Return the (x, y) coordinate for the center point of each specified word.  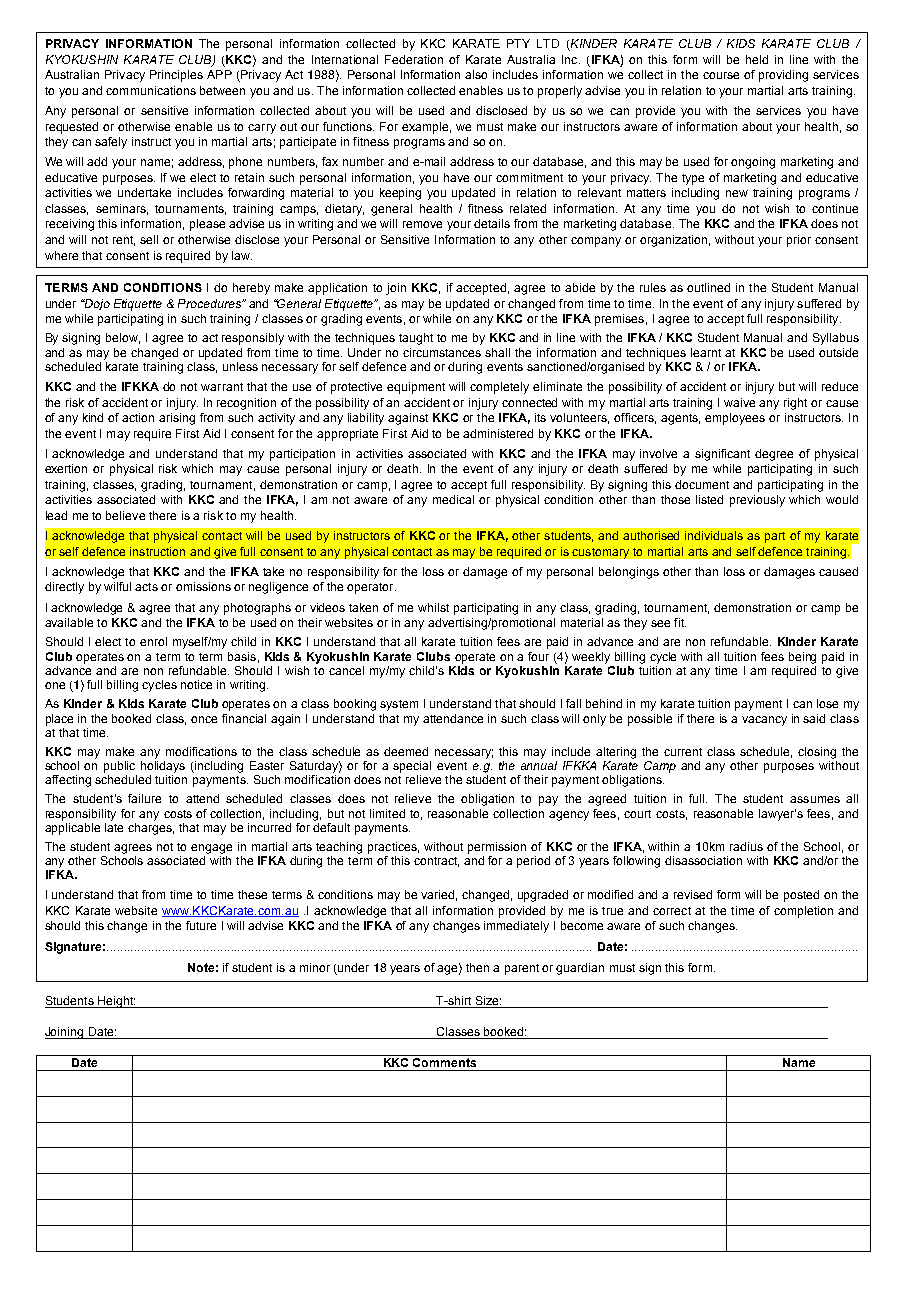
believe (125, 515)
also (476, 74)
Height (116, 1002)
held (757, 59)
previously (757, 501)
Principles (176, 76)
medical (453, 499)
